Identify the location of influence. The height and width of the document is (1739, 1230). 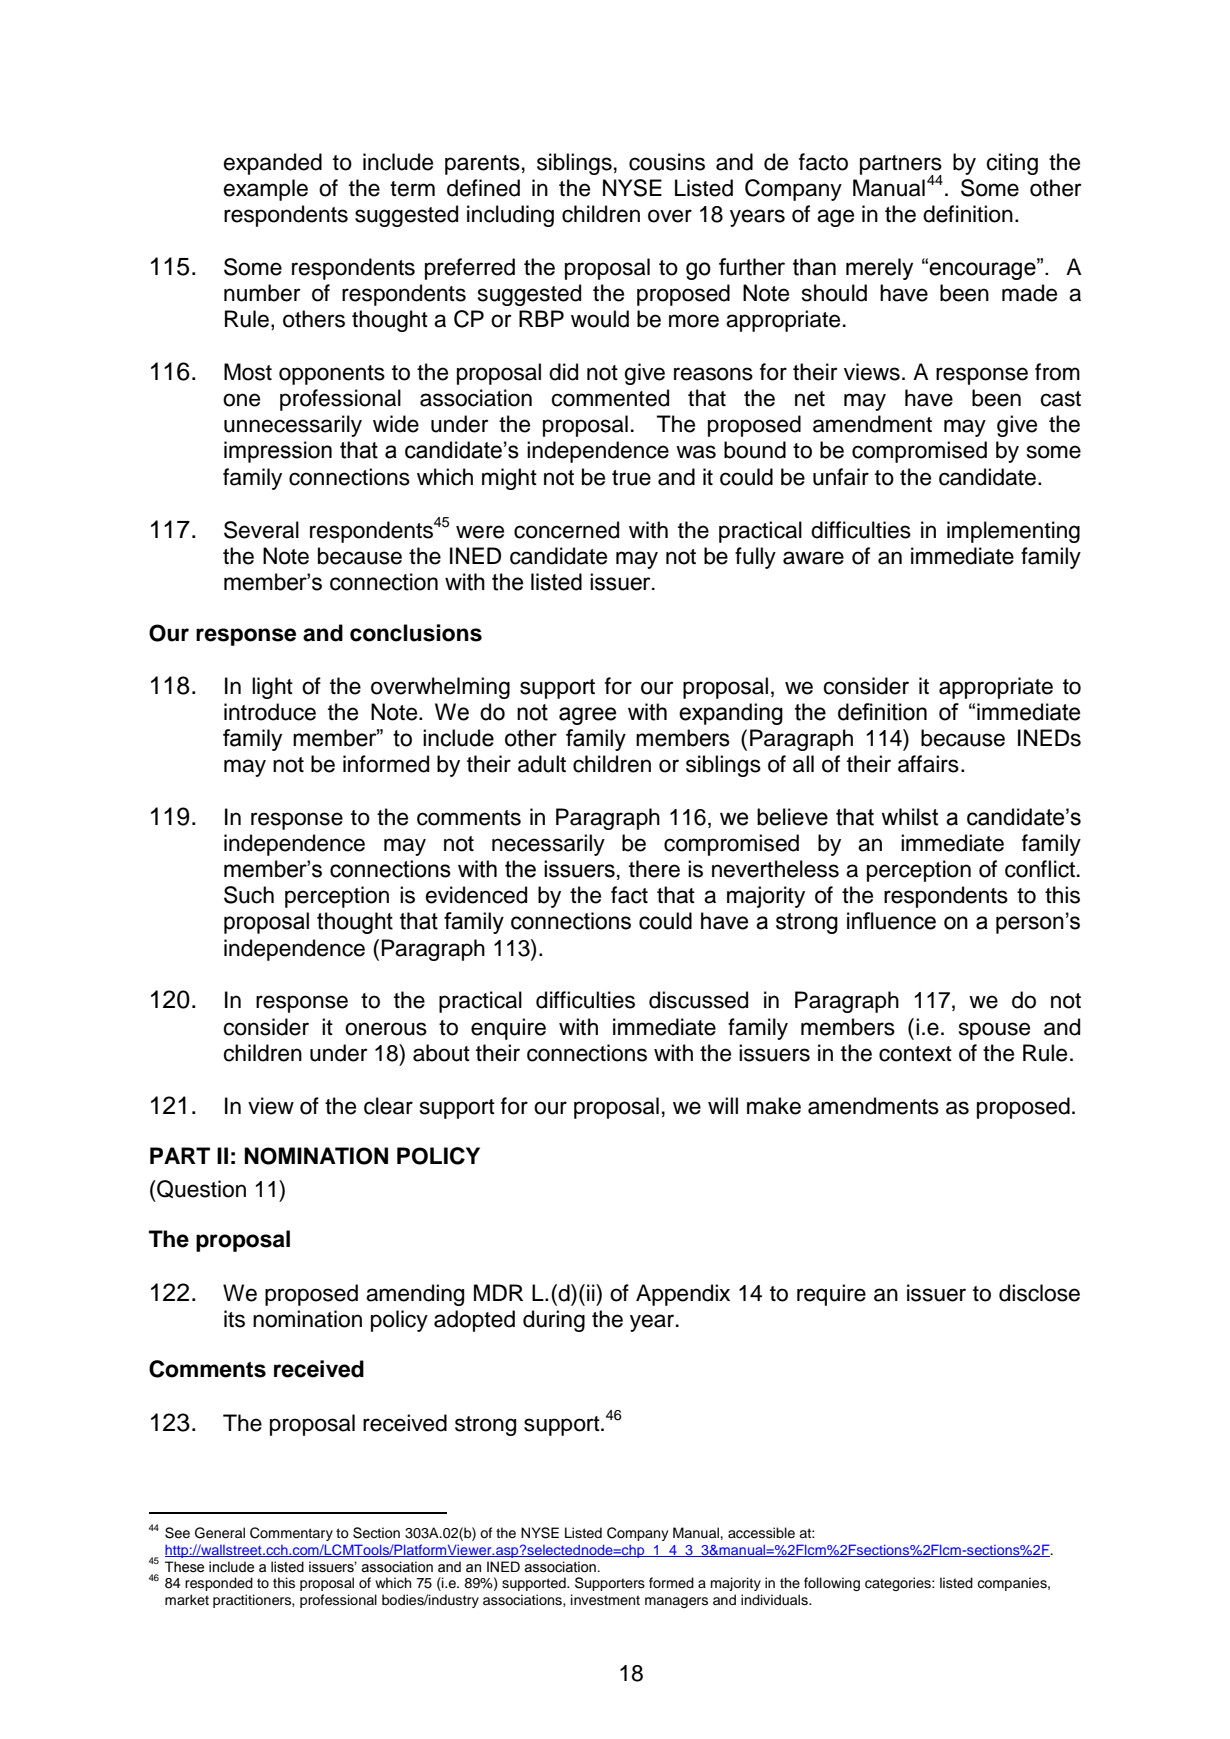
(891, 921).
